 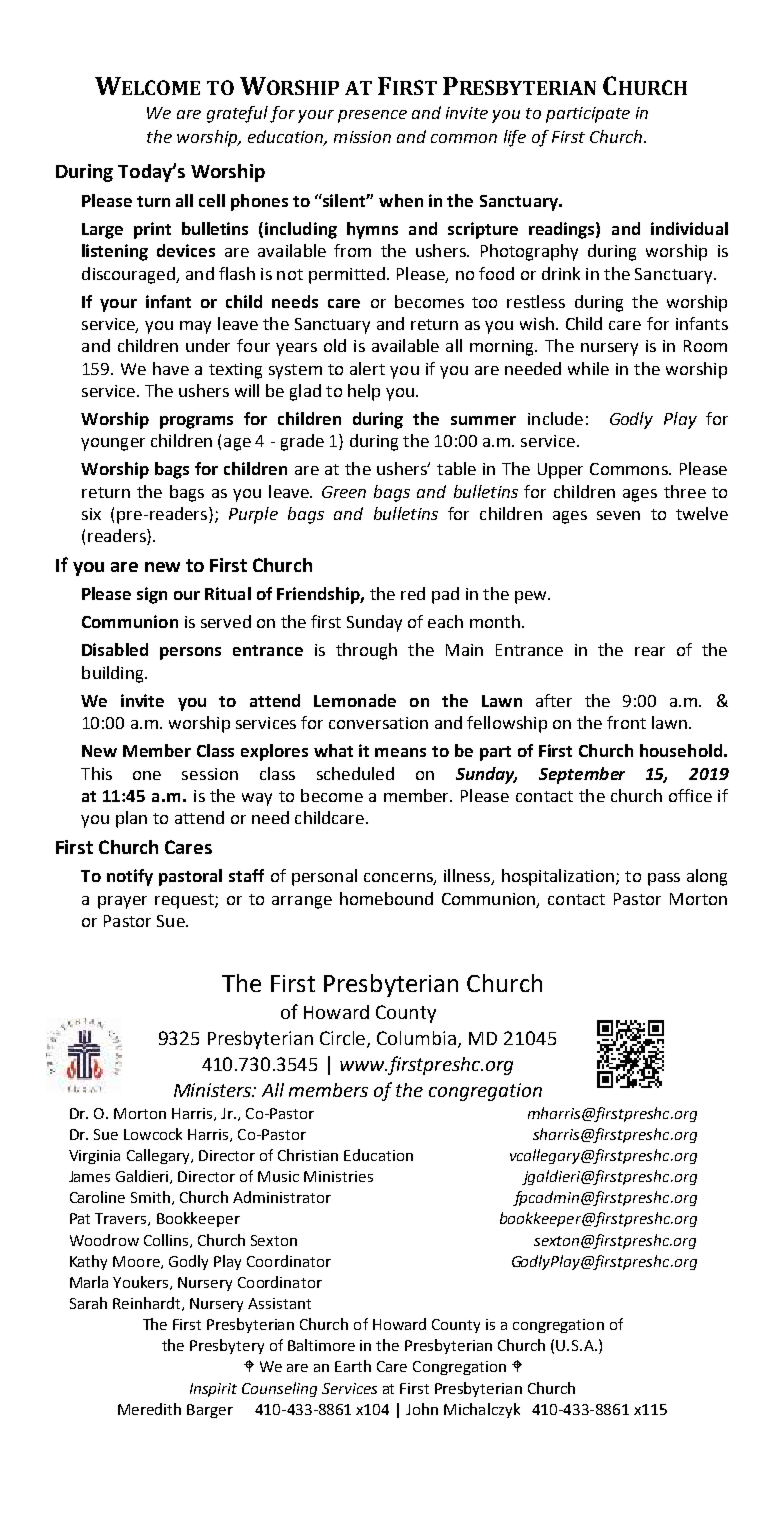 What do you see at coordinates (689, 228) in the document?
I see `individual` at bounding box center [689, 228].
